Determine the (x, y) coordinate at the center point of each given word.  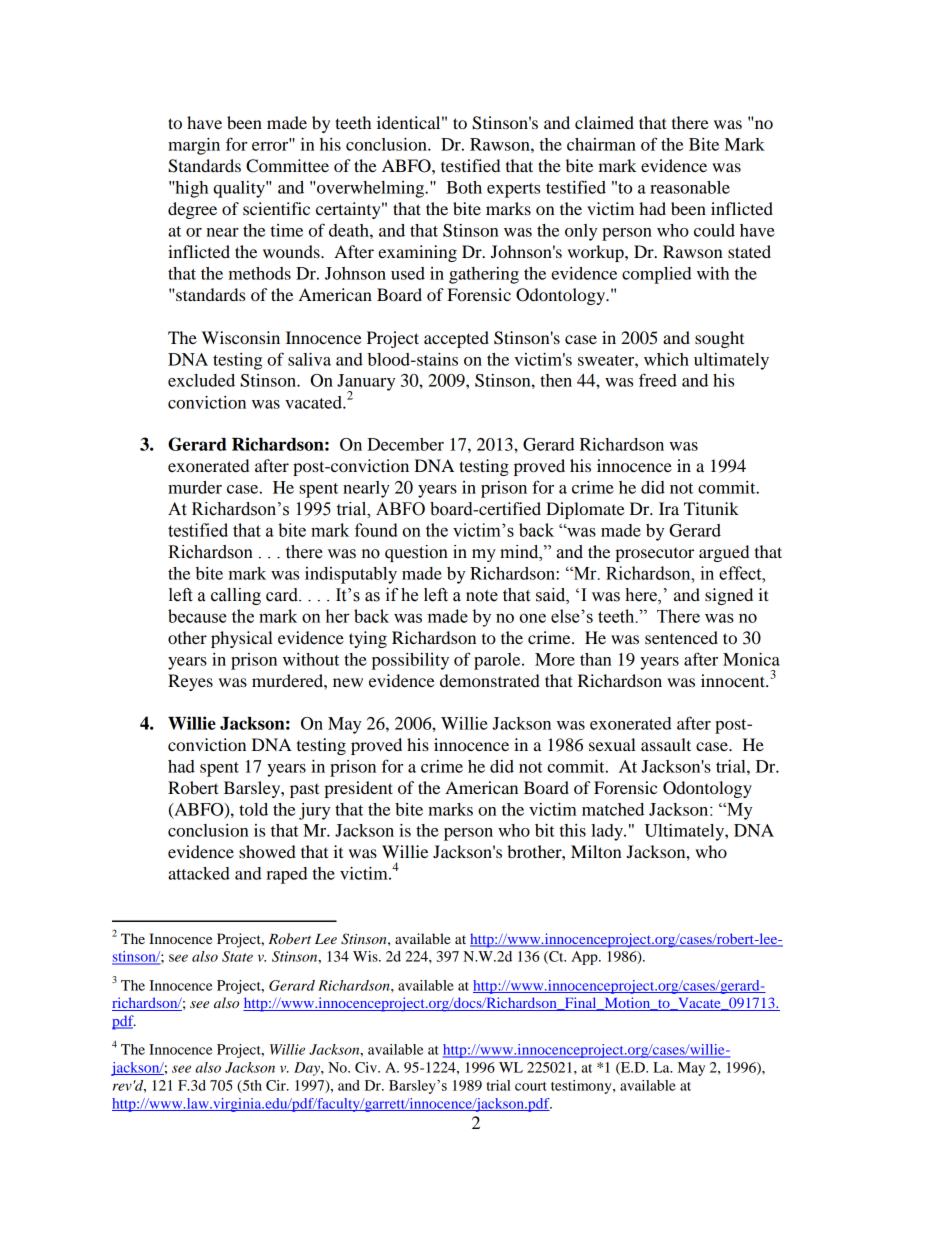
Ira (669, 508)
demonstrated (490, 680)
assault (666, 744)
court (531, 1086)
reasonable (690, 187)
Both (464, 187)
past (304, 791)
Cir (277, 1085)
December (405, 444)
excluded (201, 380)
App (585, 958)
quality (240, 189)
